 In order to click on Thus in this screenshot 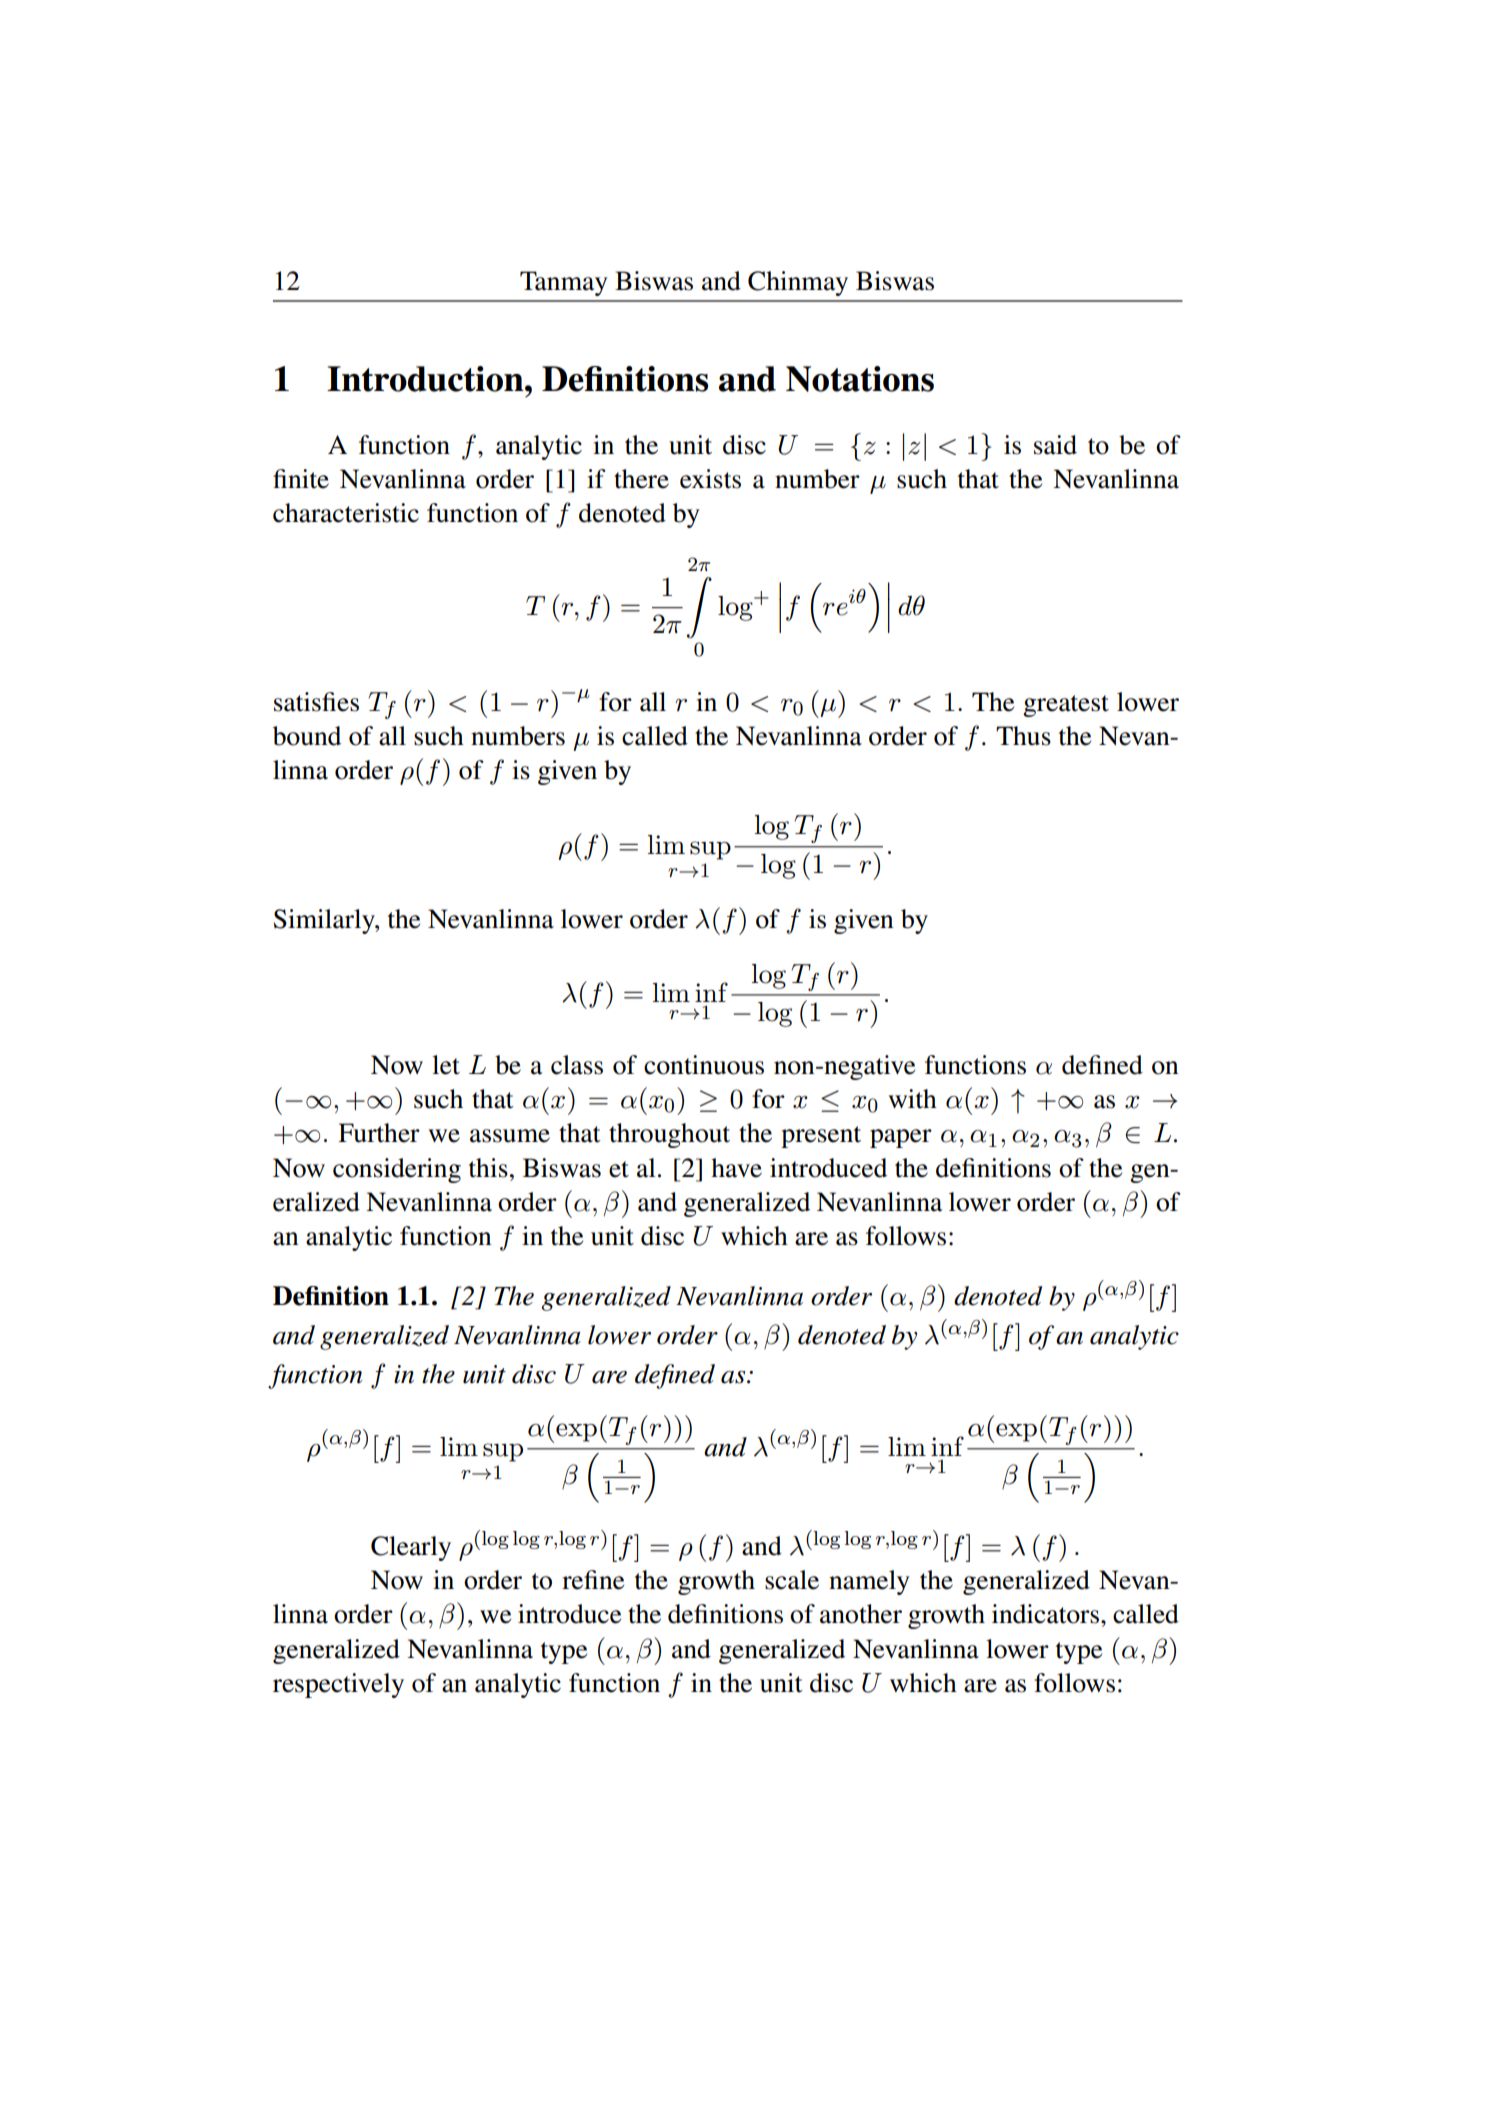, I will do `click(1023, 736)`.
